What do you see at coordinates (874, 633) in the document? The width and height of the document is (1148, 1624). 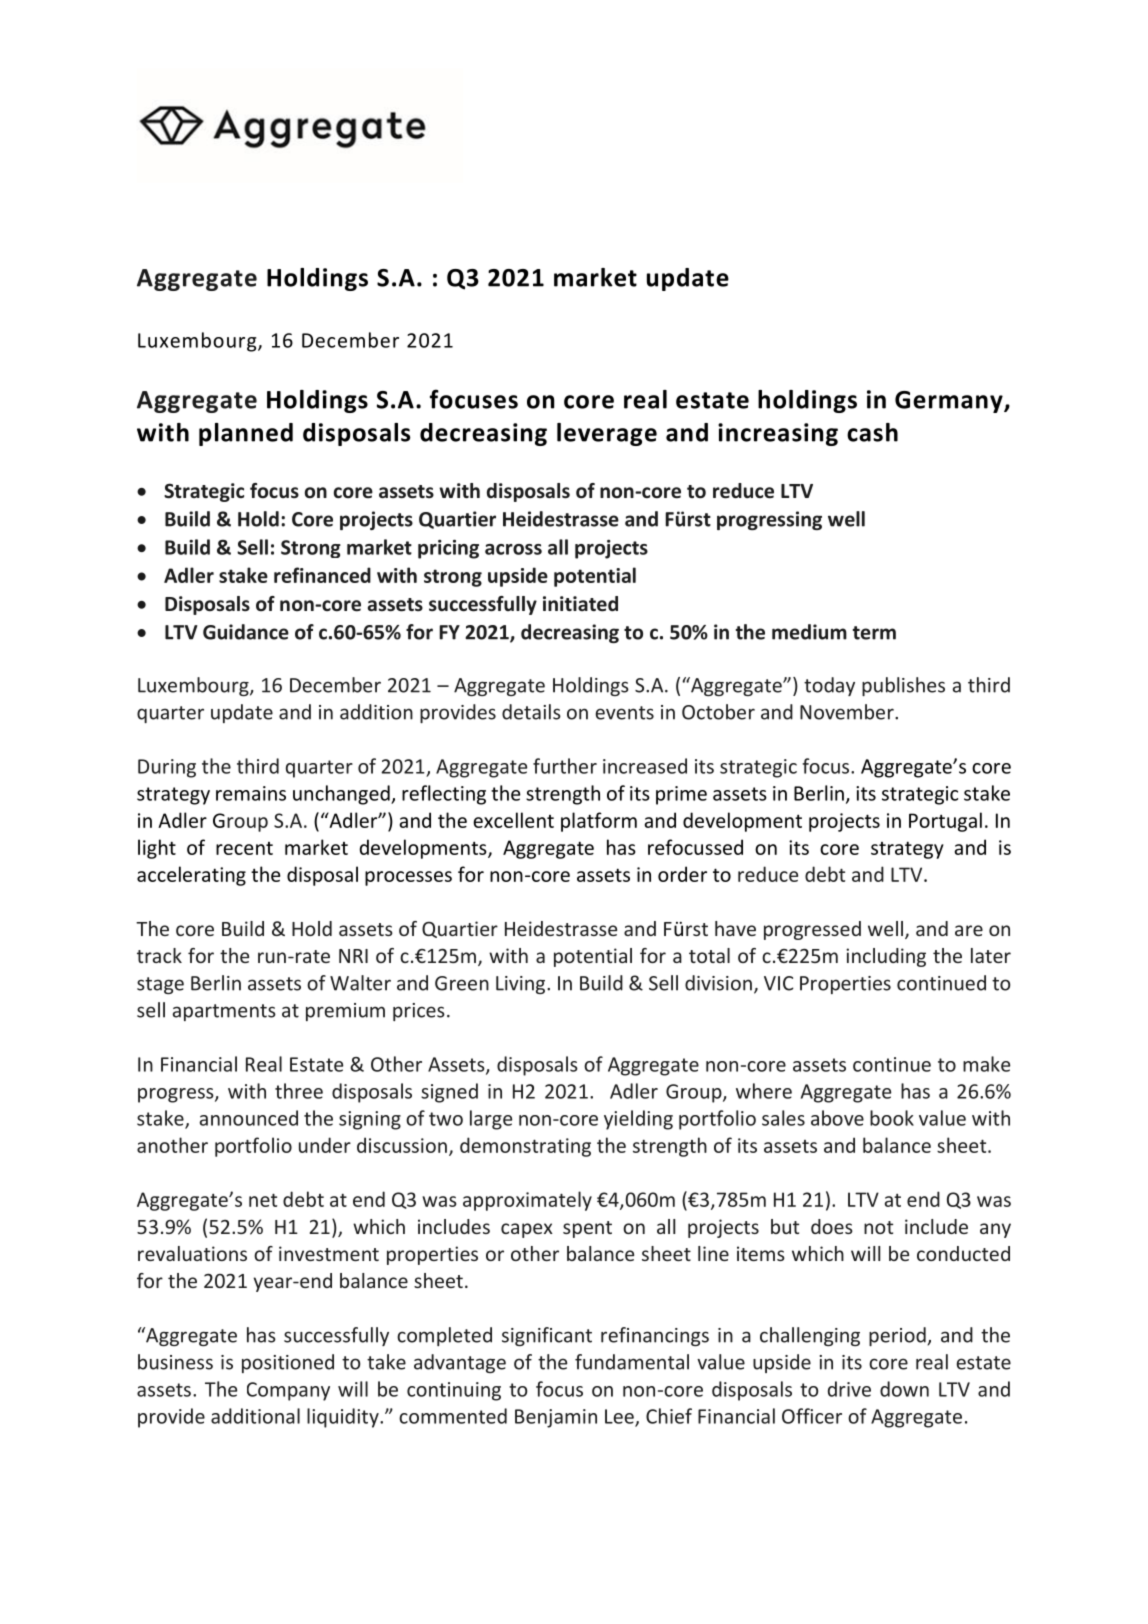 I see `term` at bounding box center [874, 633].
